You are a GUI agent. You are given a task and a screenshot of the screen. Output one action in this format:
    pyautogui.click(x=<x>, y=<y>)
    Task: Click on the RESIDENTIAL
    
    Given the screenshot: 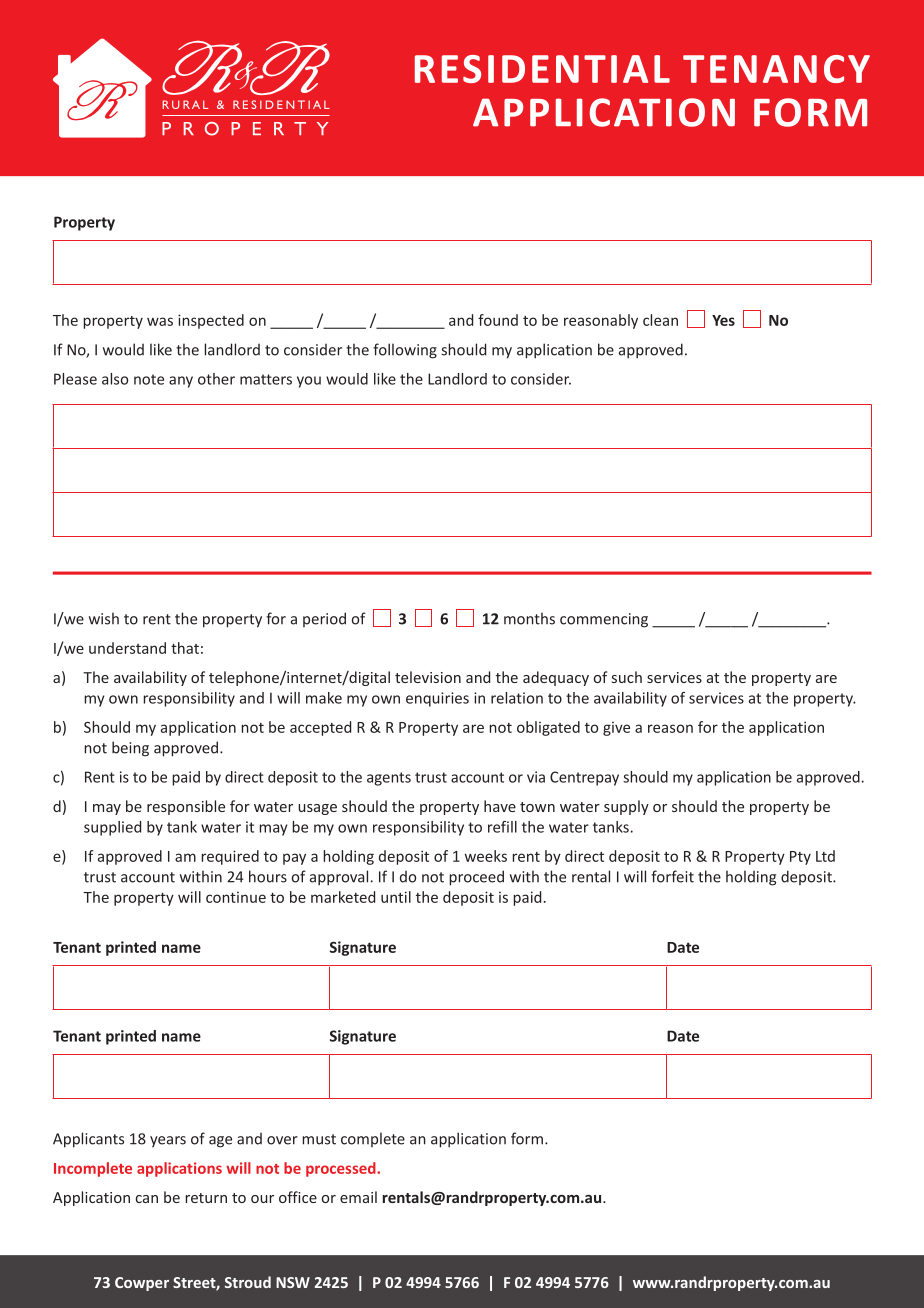 What is the action you would take?
    pyautogui.click(x=542, y=69)
